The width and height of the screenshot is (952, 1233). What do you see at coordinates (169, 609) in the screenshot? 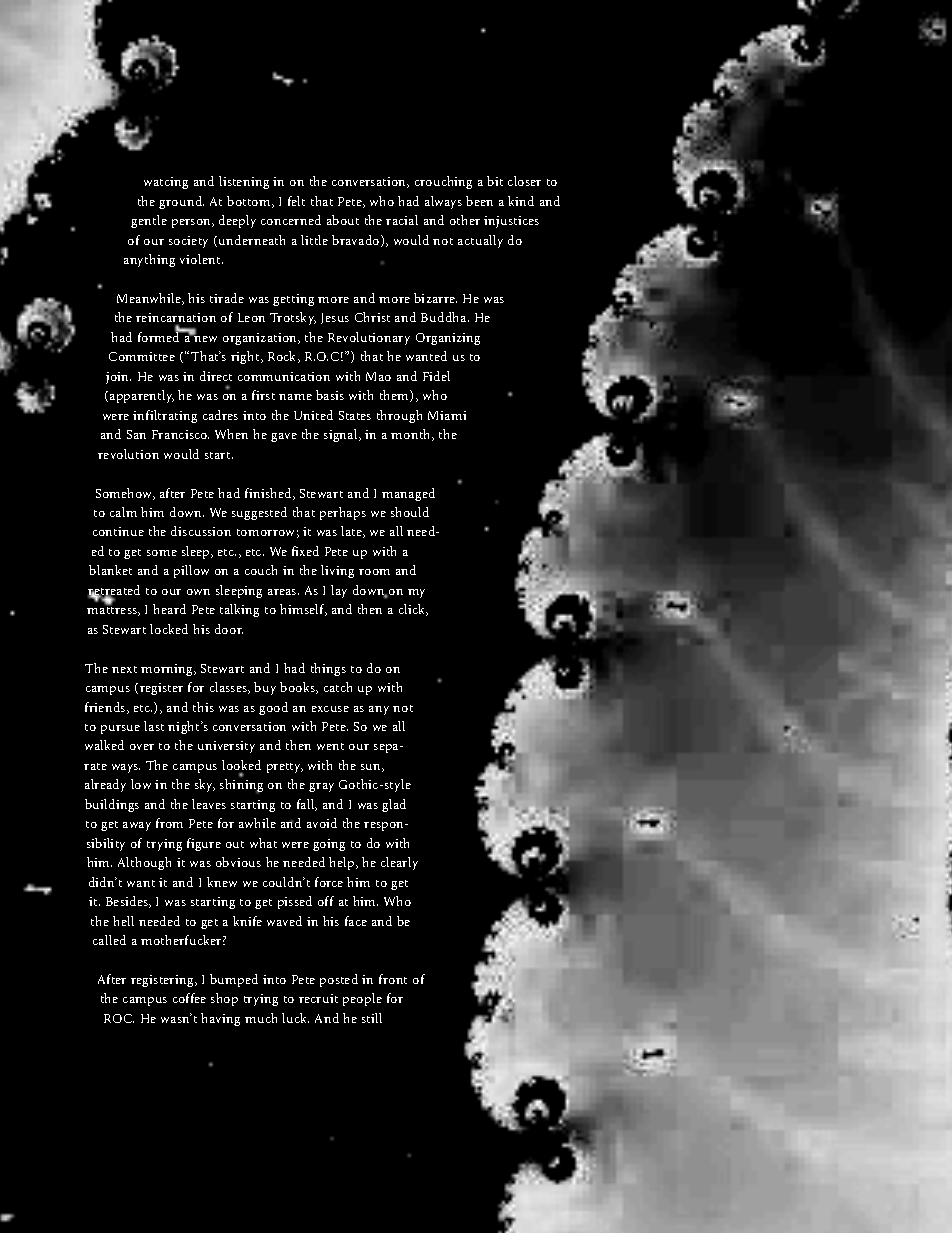
I see `heard` at bounding box center [169, 609].
